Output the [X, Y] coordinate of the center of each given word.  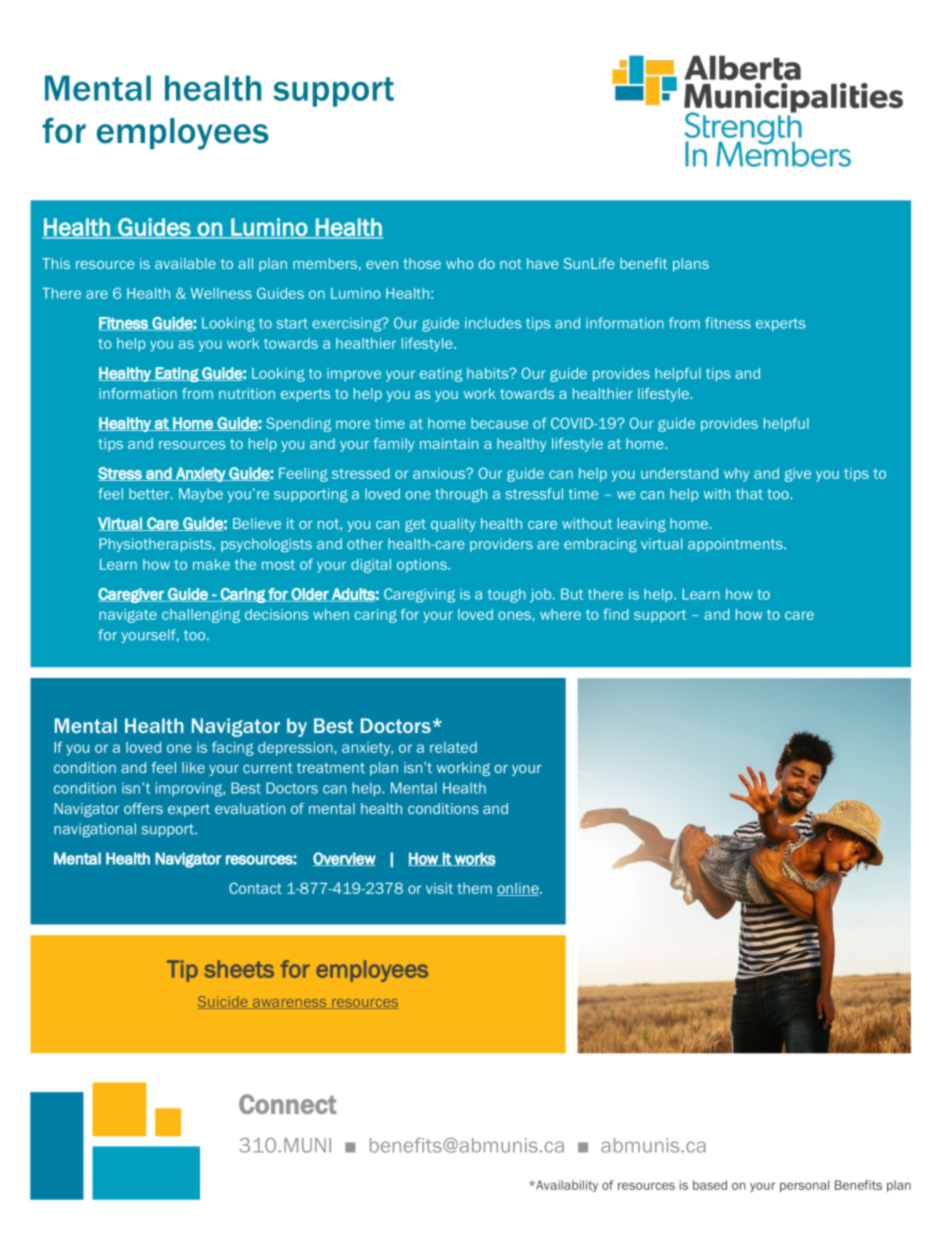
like [193, 767]
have [543, 263]
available [185, 263]
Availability [566, 1186]
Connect [288, 1104]
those [422, 263]
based [710, 1185]
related [453, 747]
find [615, 614]
